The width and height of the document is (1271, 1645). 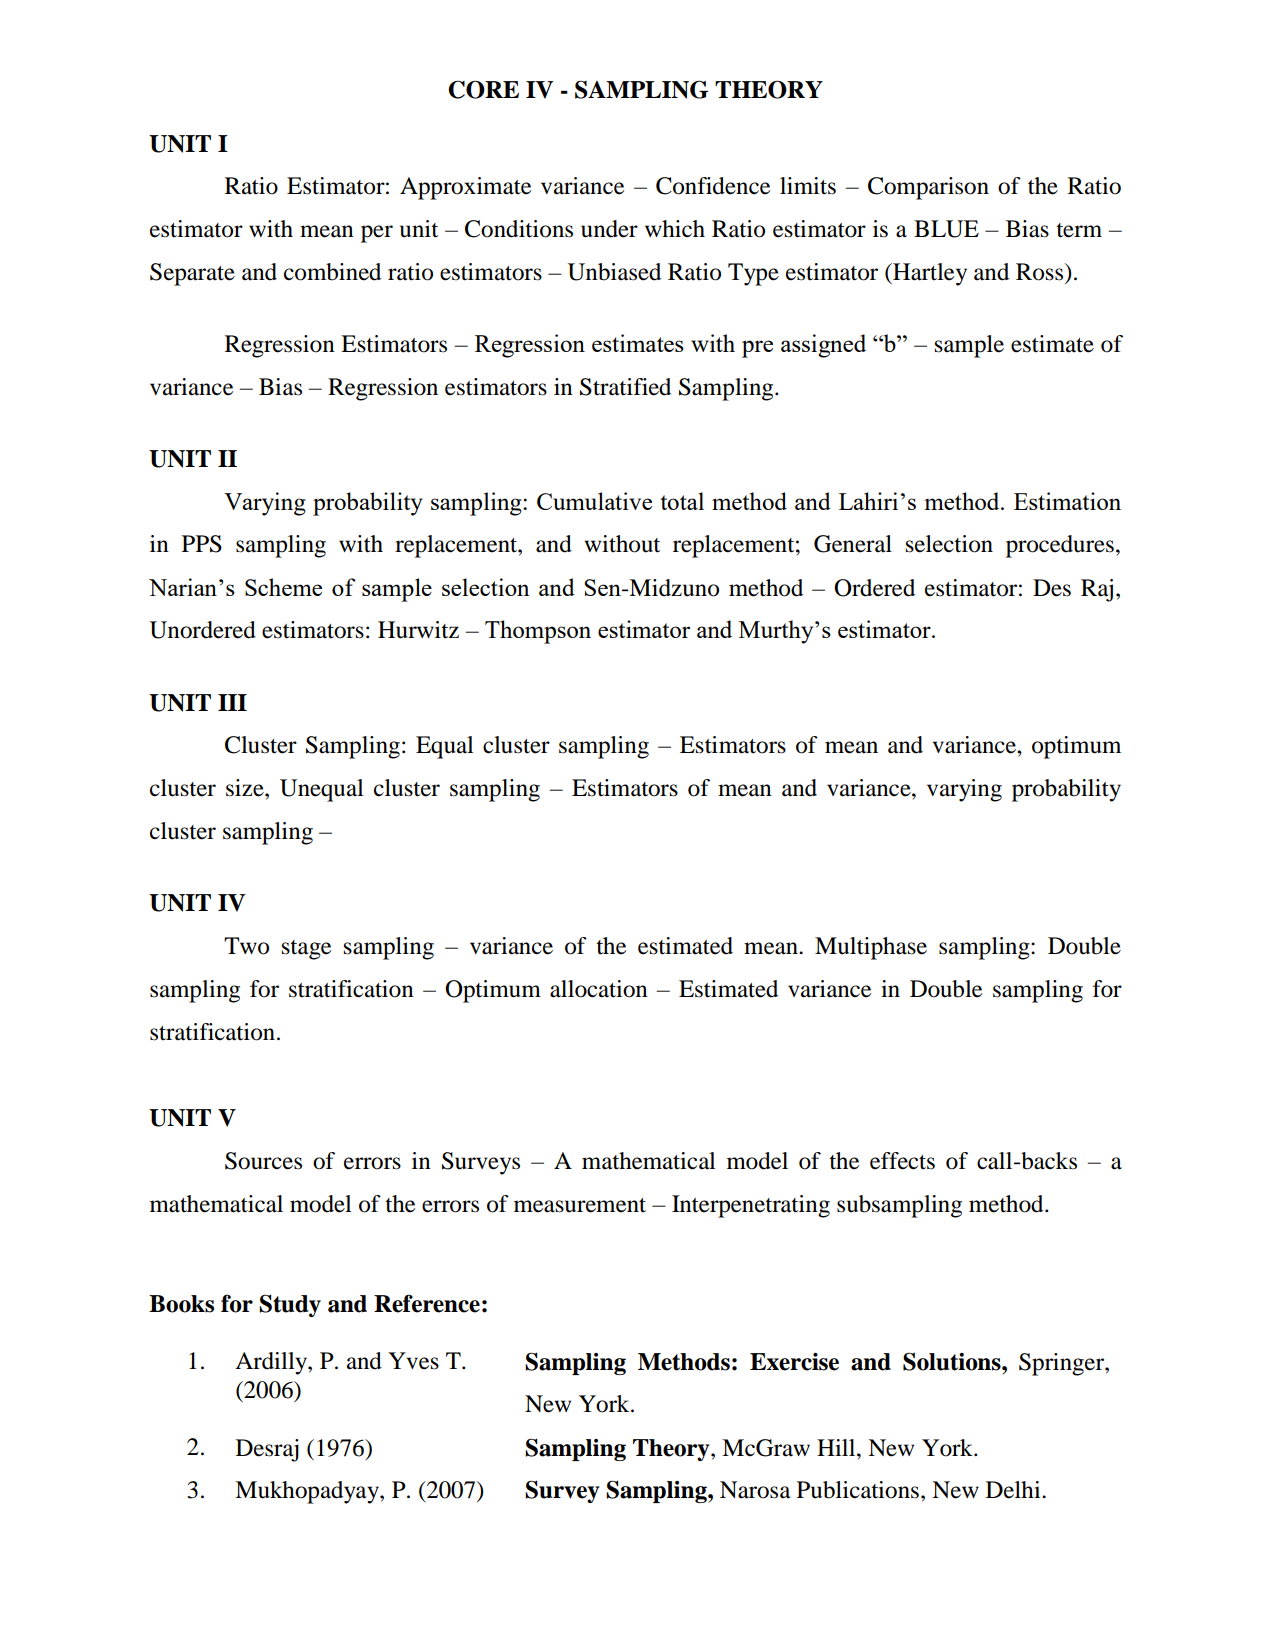 I want to click on size, so click(x=246, y=788).
